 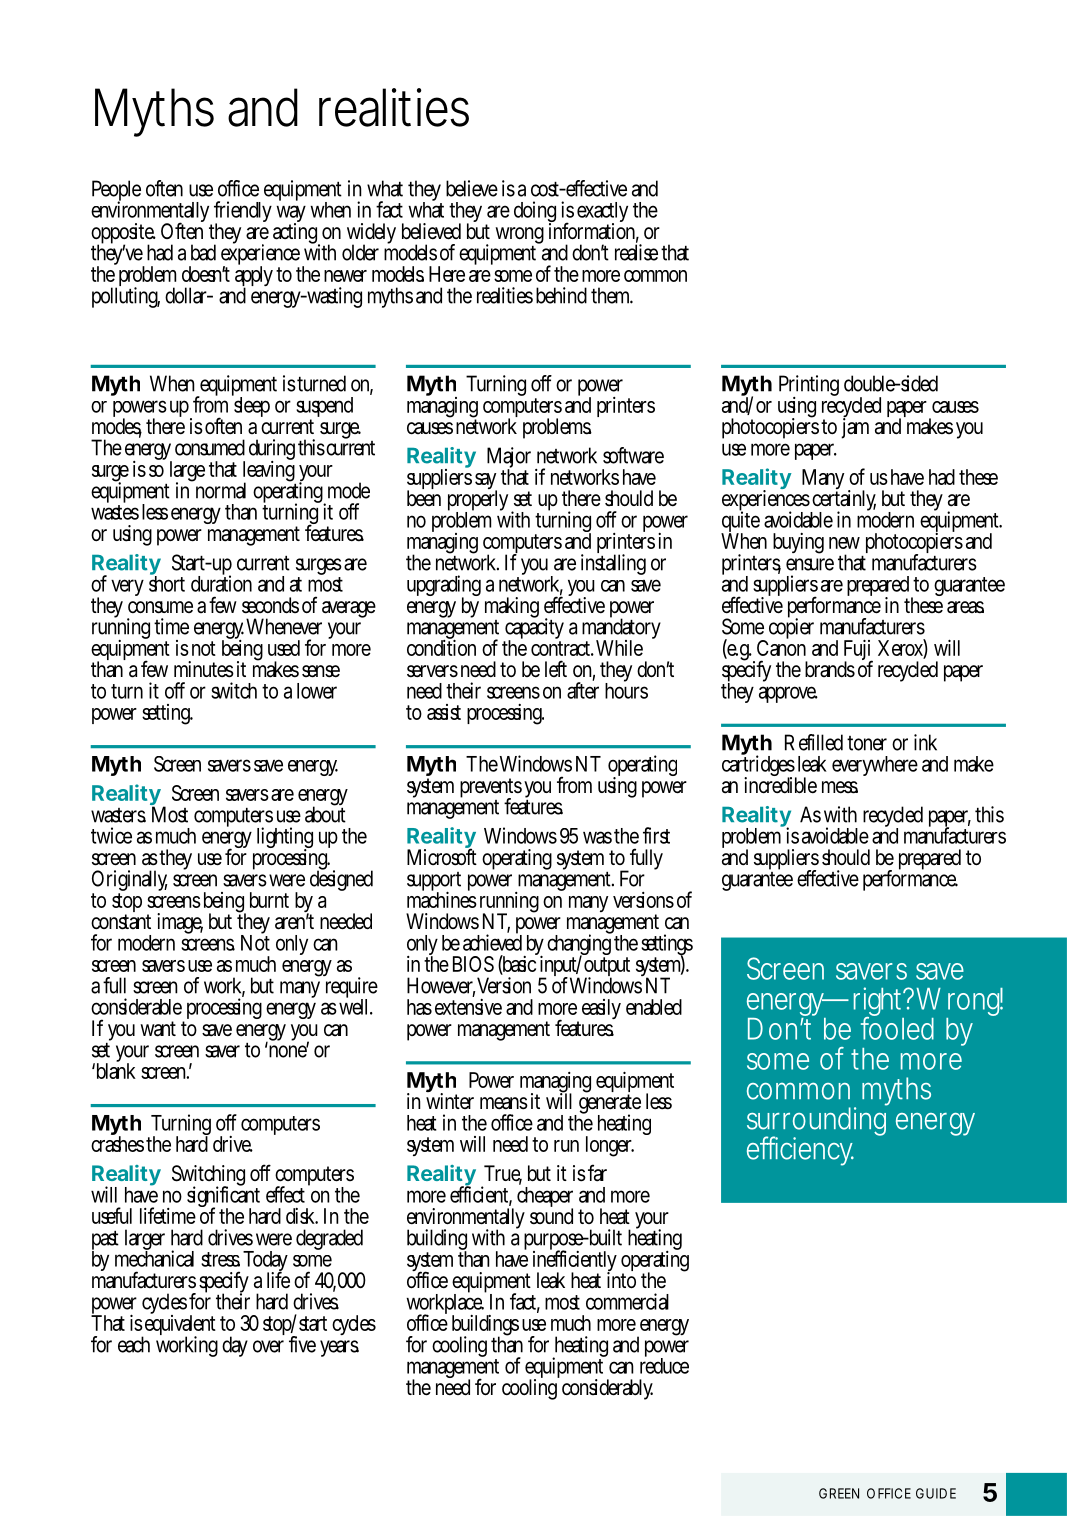 I want to click on bad, so click(x=203, y=252).
